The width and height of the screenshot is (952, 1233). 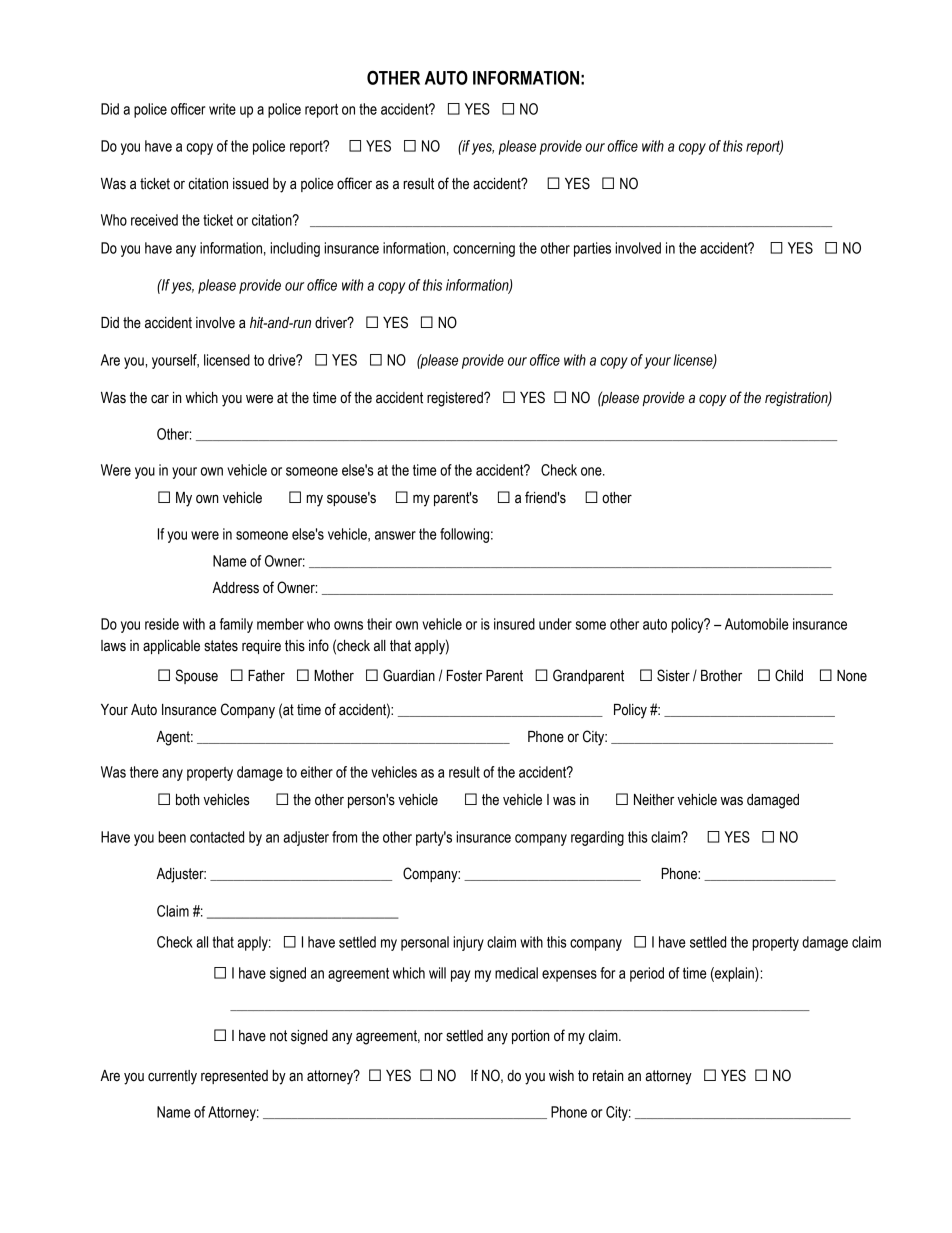 I want to click on Address, so click(x=235, y=588).
